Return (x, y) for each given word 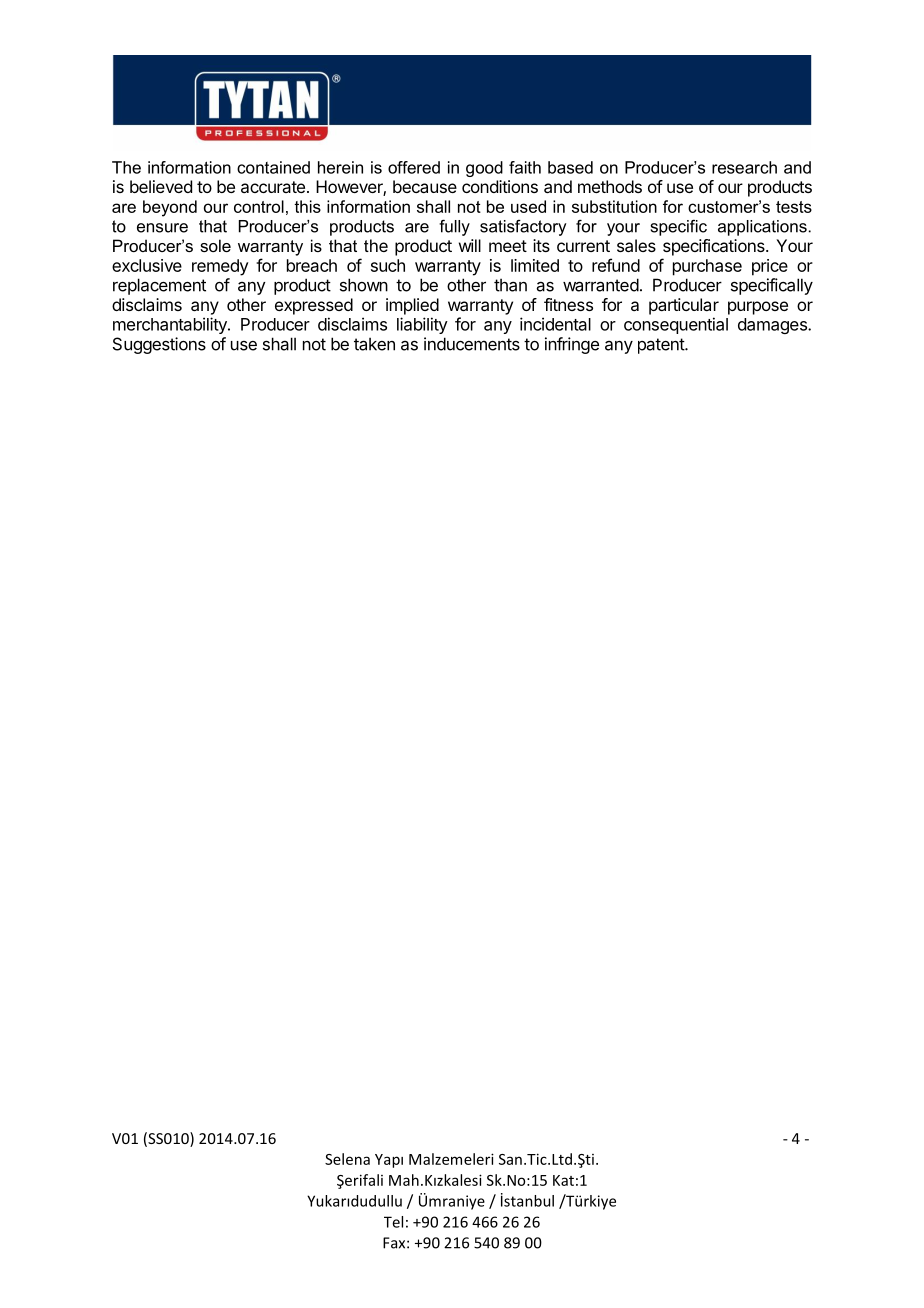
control (259, 206)
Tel (393, 1222)
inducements (472, 344)
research (744, 167)
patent (662, 346)
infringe (572, 345)
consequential (676, 325)
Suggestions (159, 345)
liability (422, 325)
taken (374, 344)
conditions (500, 186)
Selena (347, 1159)
